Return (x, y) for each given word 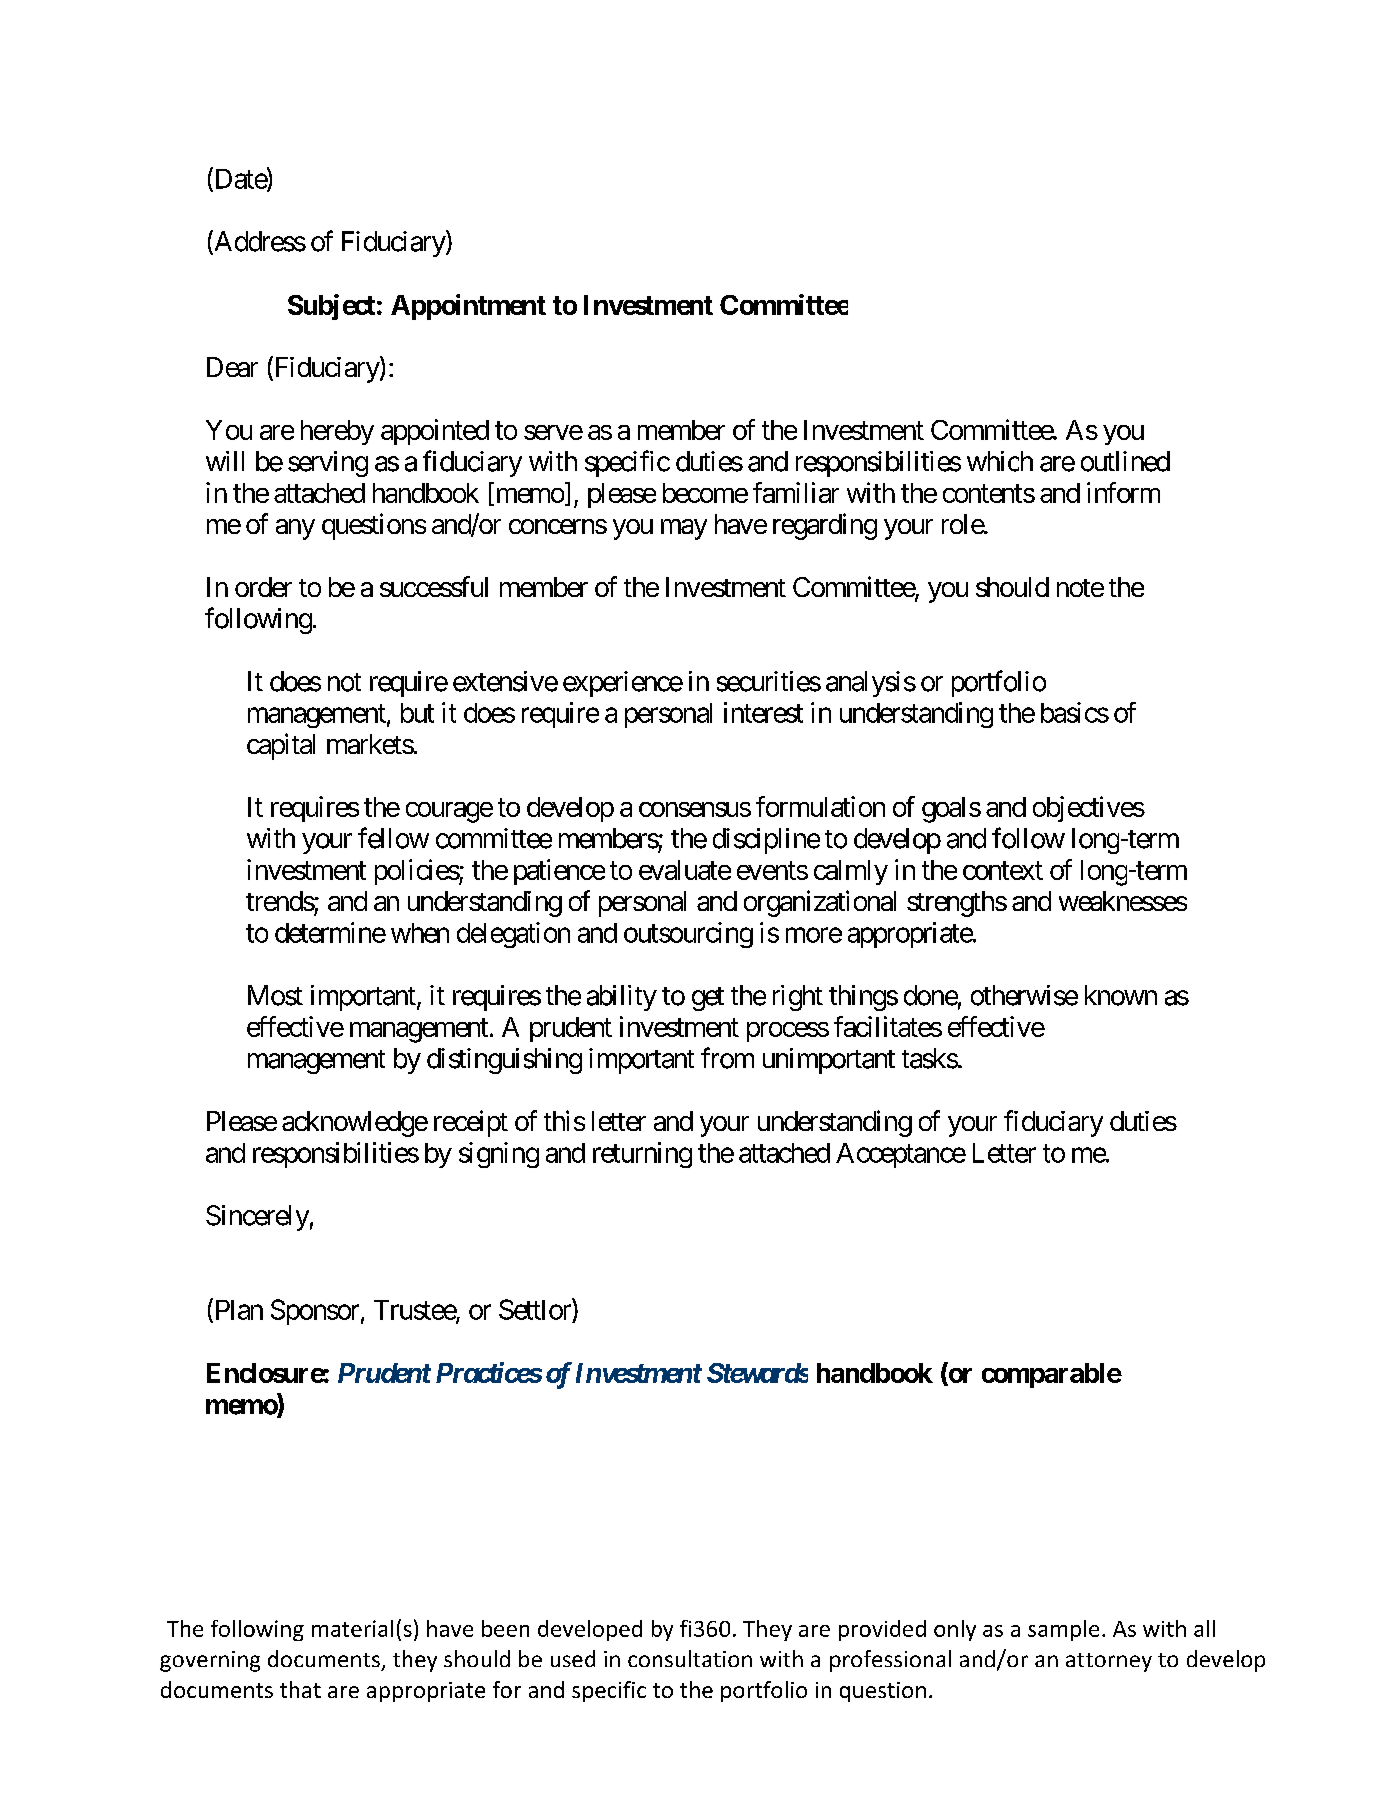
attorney (1109, 1662)
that (300, 1689)
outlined (1125, 461)
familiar (796, 492)
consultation (690, 1658)
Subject (331, 307)
